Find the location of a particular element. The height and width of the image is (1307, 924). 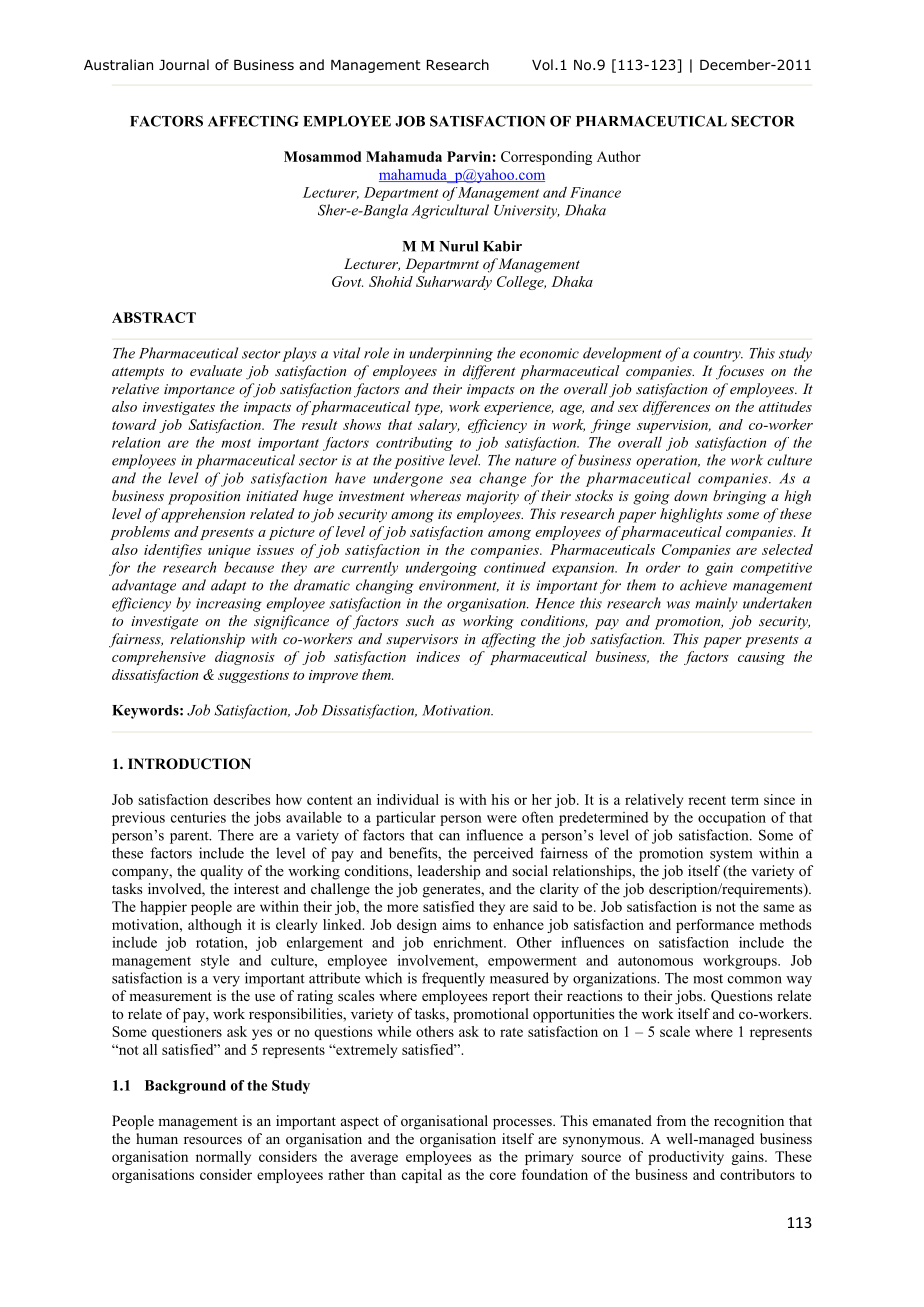

Corresponding is located at coordinates (546, 158).
